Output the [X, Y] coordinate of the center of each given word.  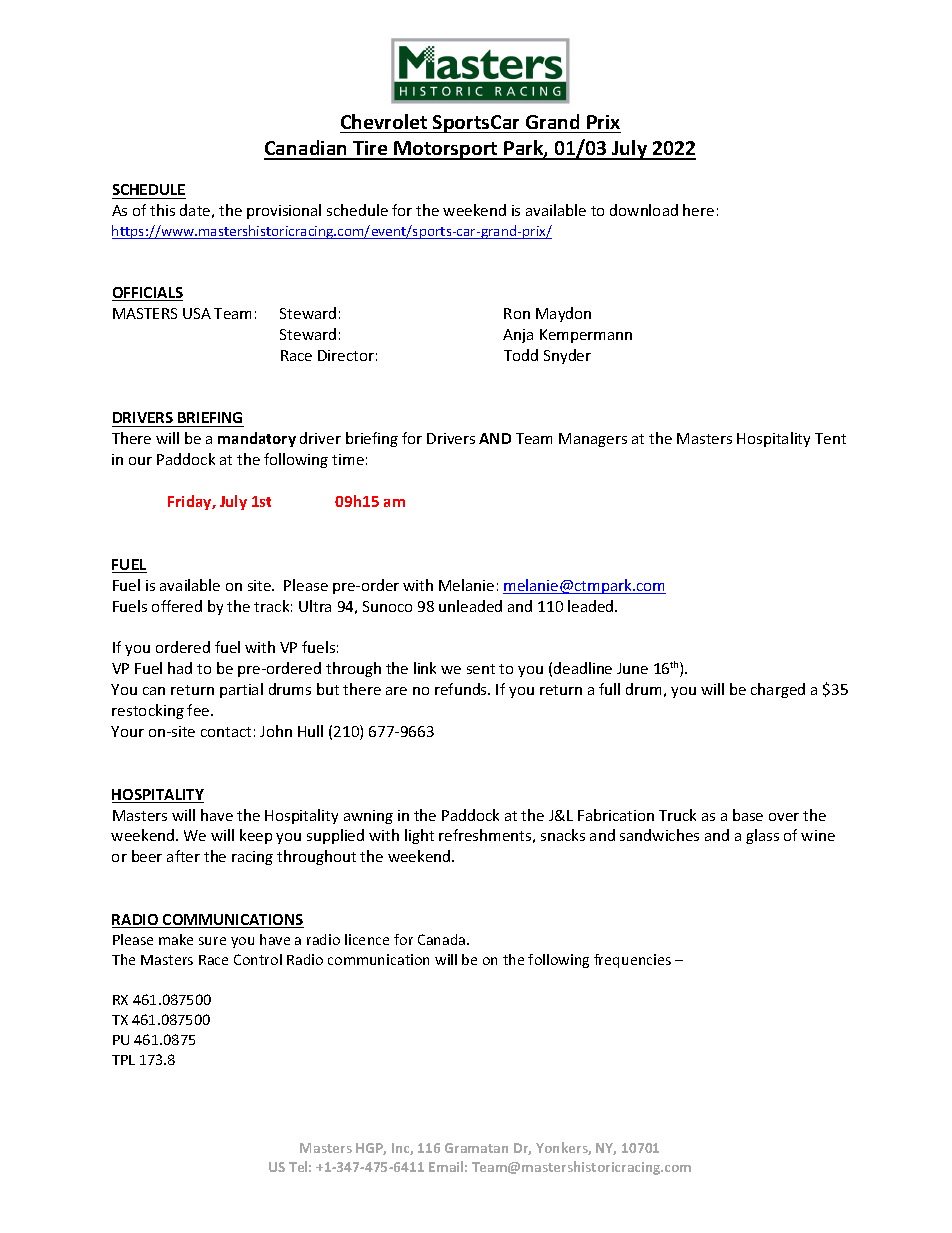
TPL [123, 1060]
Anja [518, 336]
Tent [830, 438]
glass [762, 836]
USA [197, 313]
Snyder [567, 356]
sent [481, 669]
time [348, 459]
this [162, 210]
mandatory [257, 439]
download [644, 210]
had [180, 668]
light [419, 836]
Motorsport [446, 150]
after [183, 856]
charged [778, 690]
